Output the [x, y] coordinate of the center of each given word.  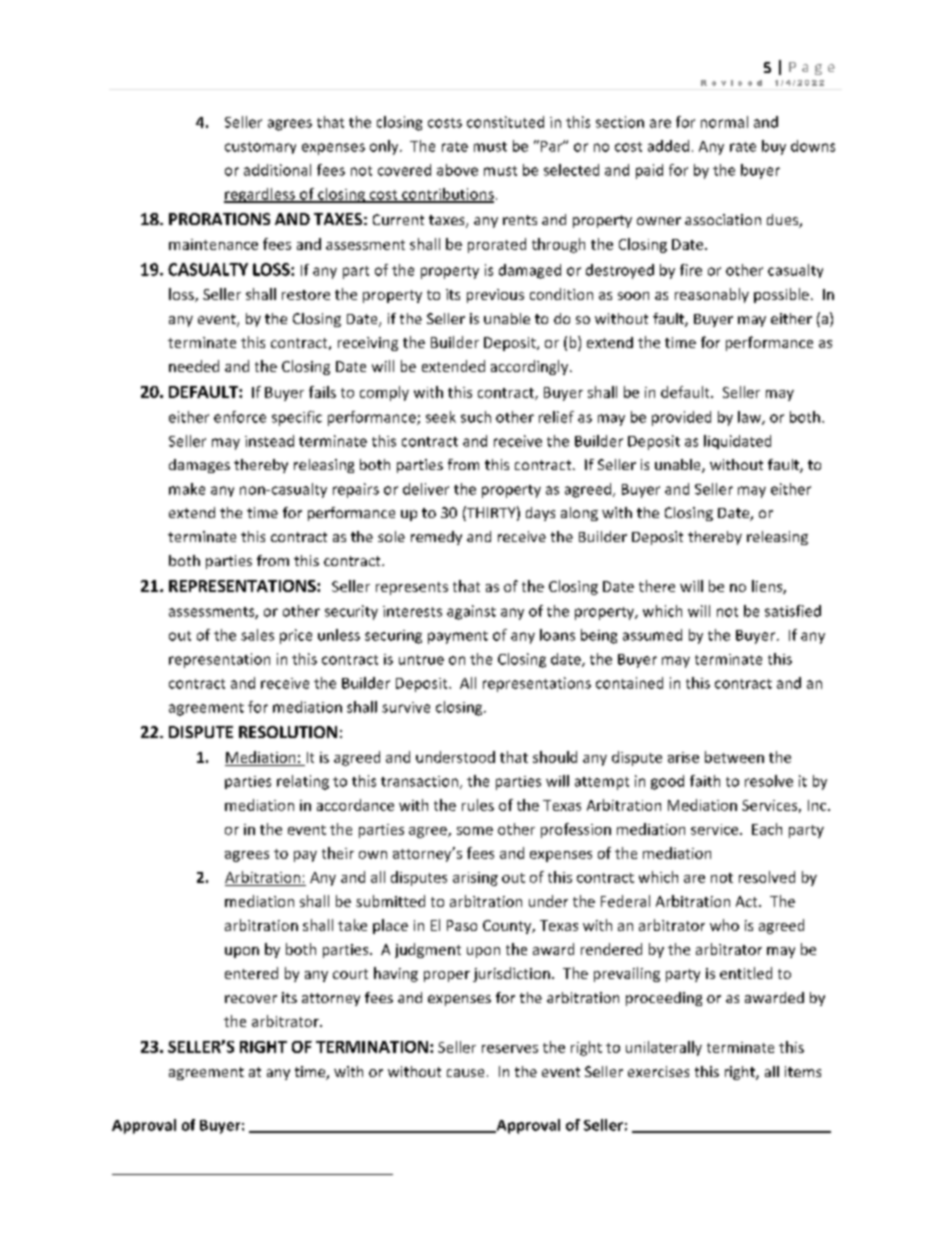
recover [251, 999]
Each [767, 829]
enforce [240, 417]
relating [303, 782]
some [475, 831]
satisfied [793, 611]
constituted [505, 122]
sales [257, 635]
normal [724, 122]
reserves [510, 1049]
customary [260, 148]
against [471, 612]
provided [681, 418]
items [803, 1071]
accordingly [531, 367]
